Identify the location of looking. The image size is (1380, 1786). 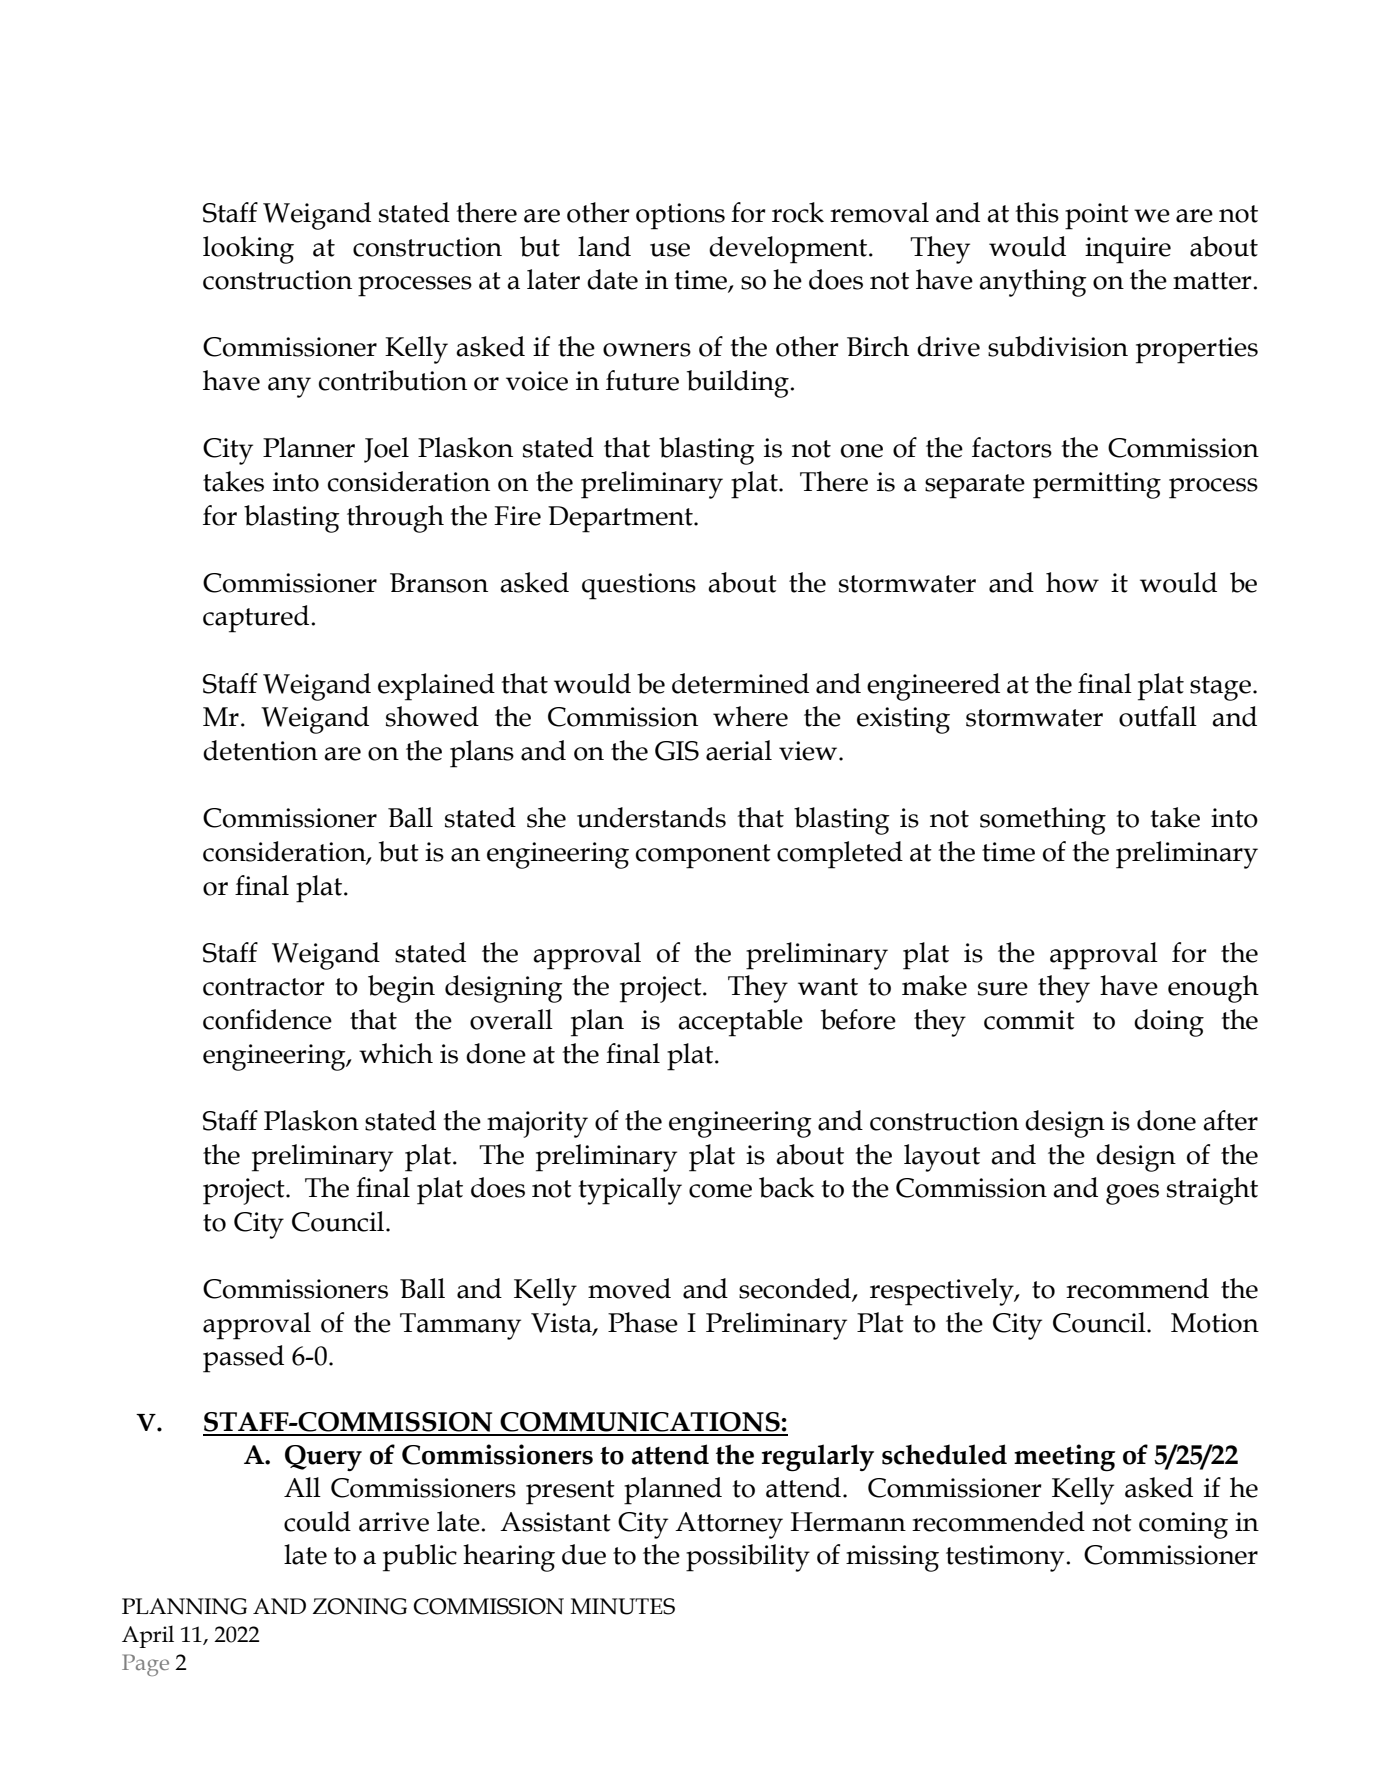
(248, 250).
